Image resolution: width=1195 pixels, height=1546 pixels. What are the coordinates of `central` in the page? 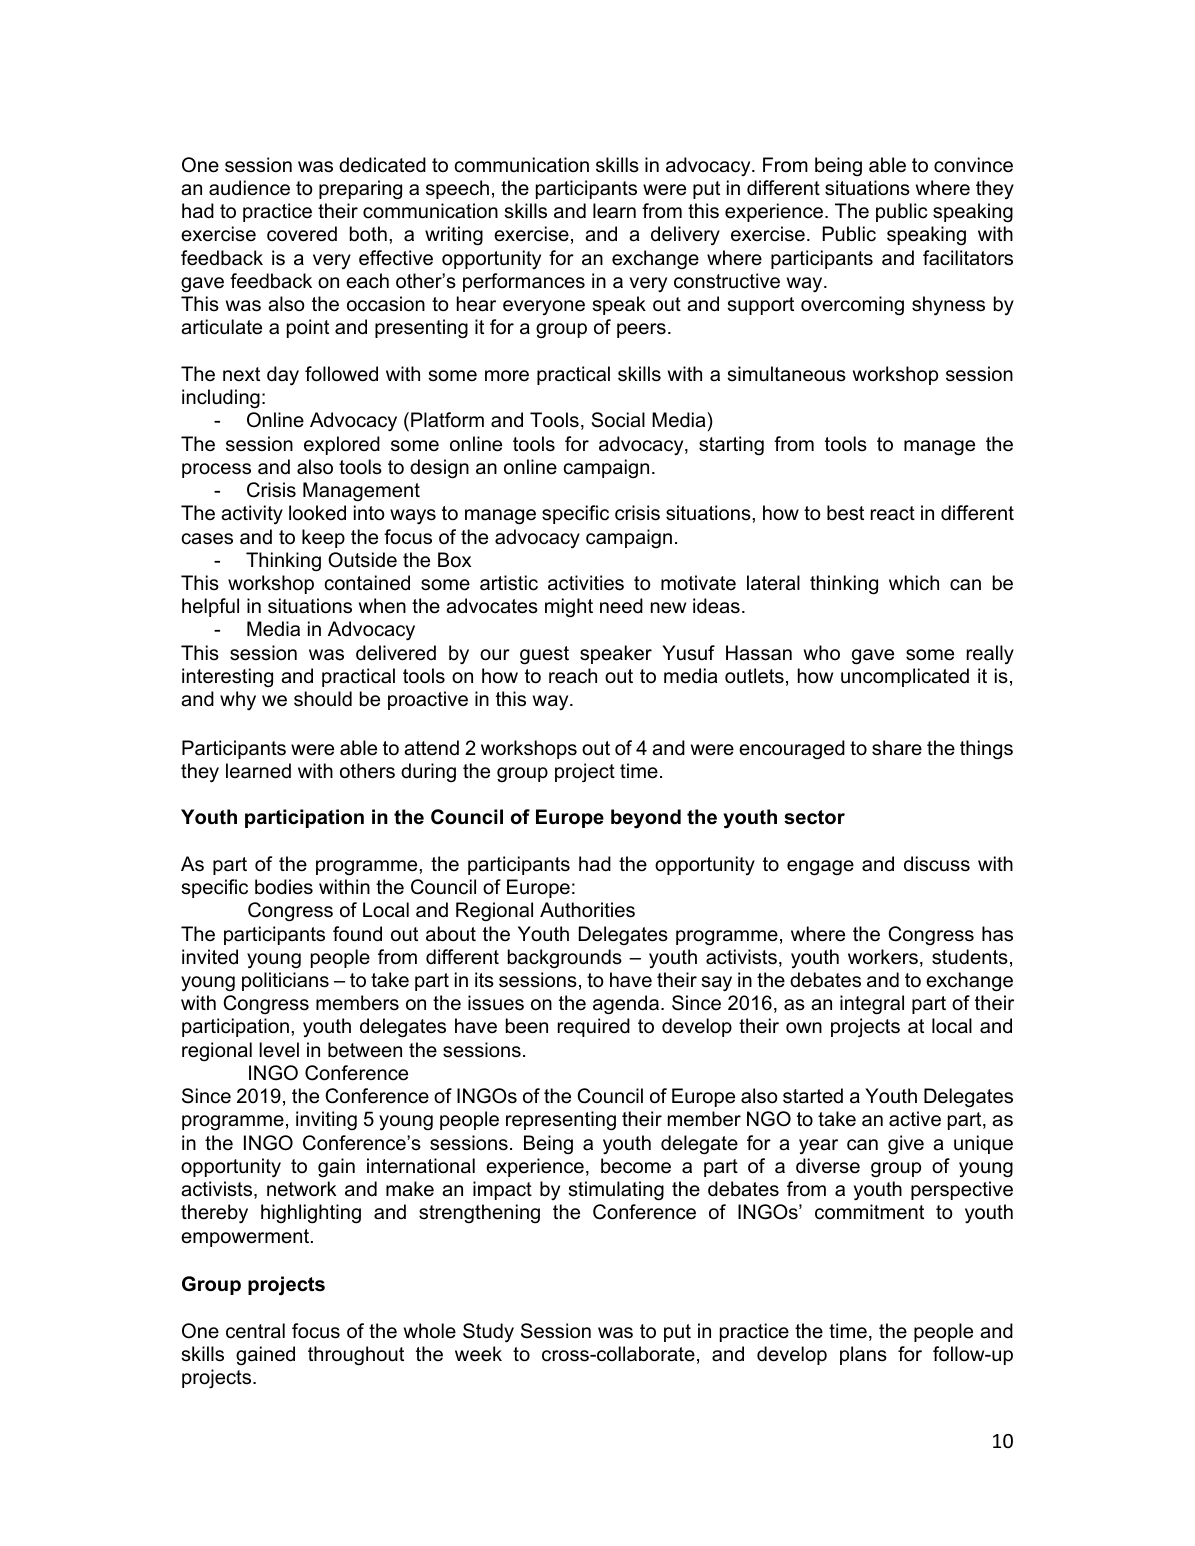 It's located at (255, 1331).
